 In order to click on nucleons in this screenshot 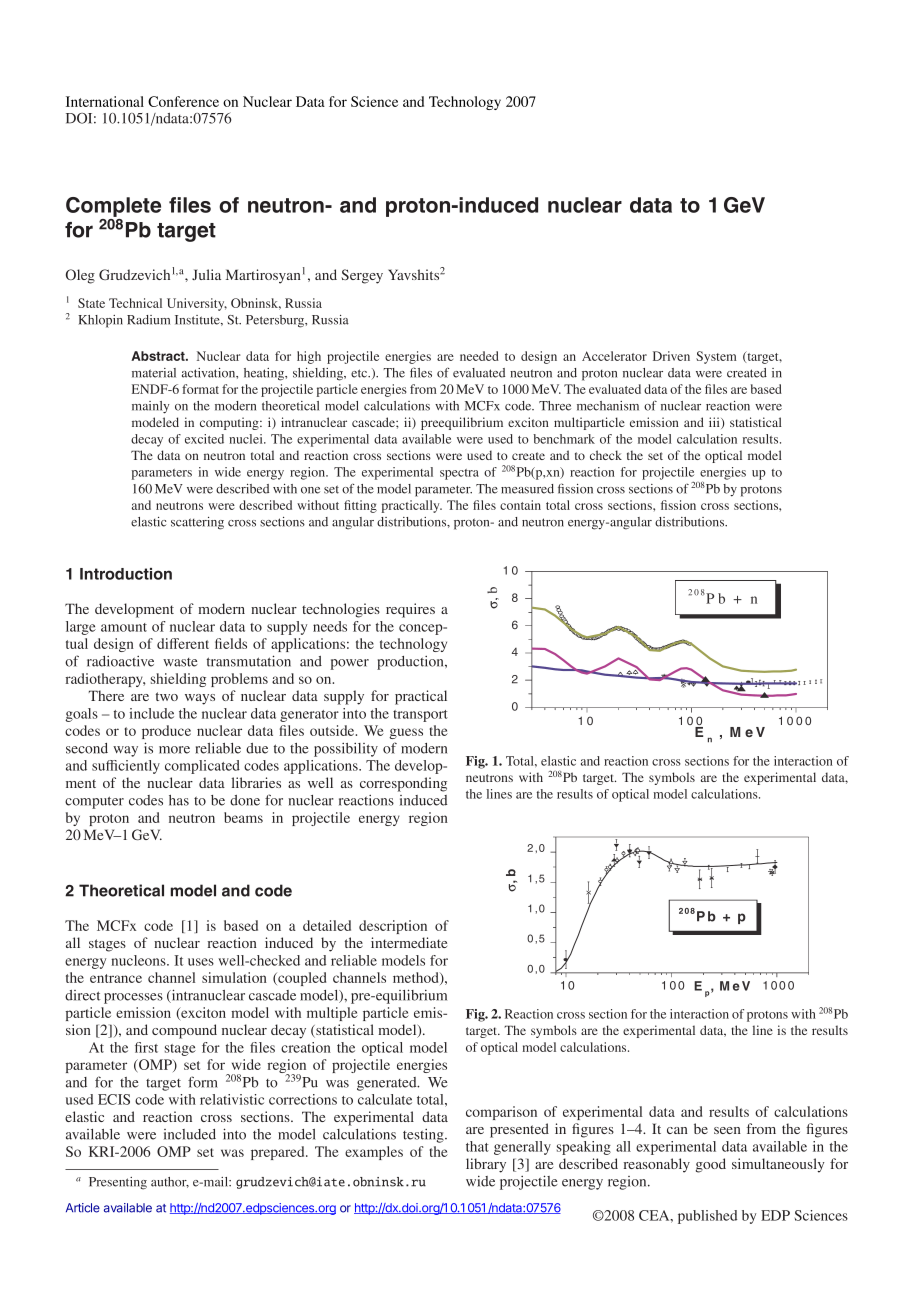, I will do `click(139, 960)`.
